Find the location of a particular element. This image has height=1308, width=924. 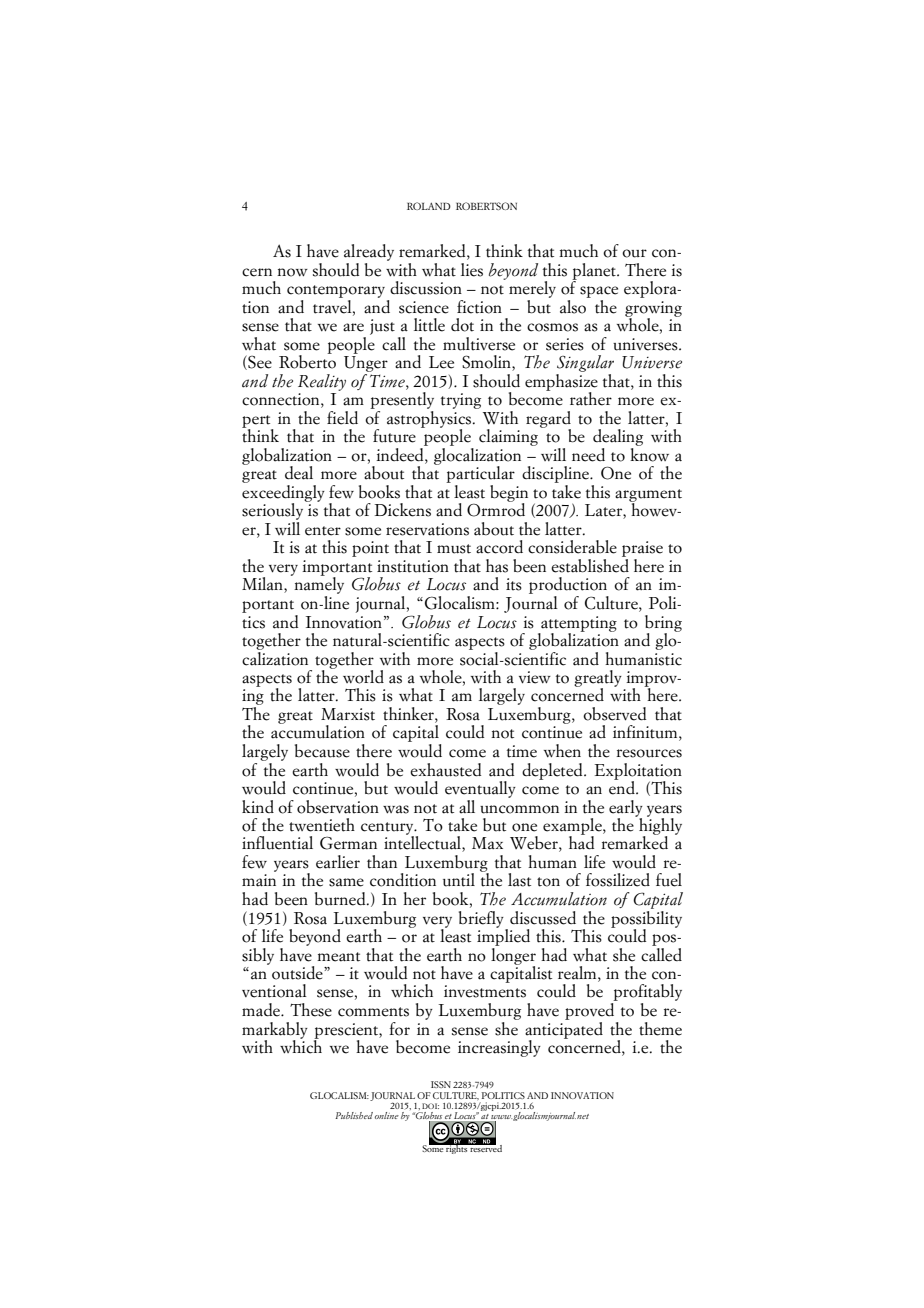

until is located at coordinates (459, 880).
